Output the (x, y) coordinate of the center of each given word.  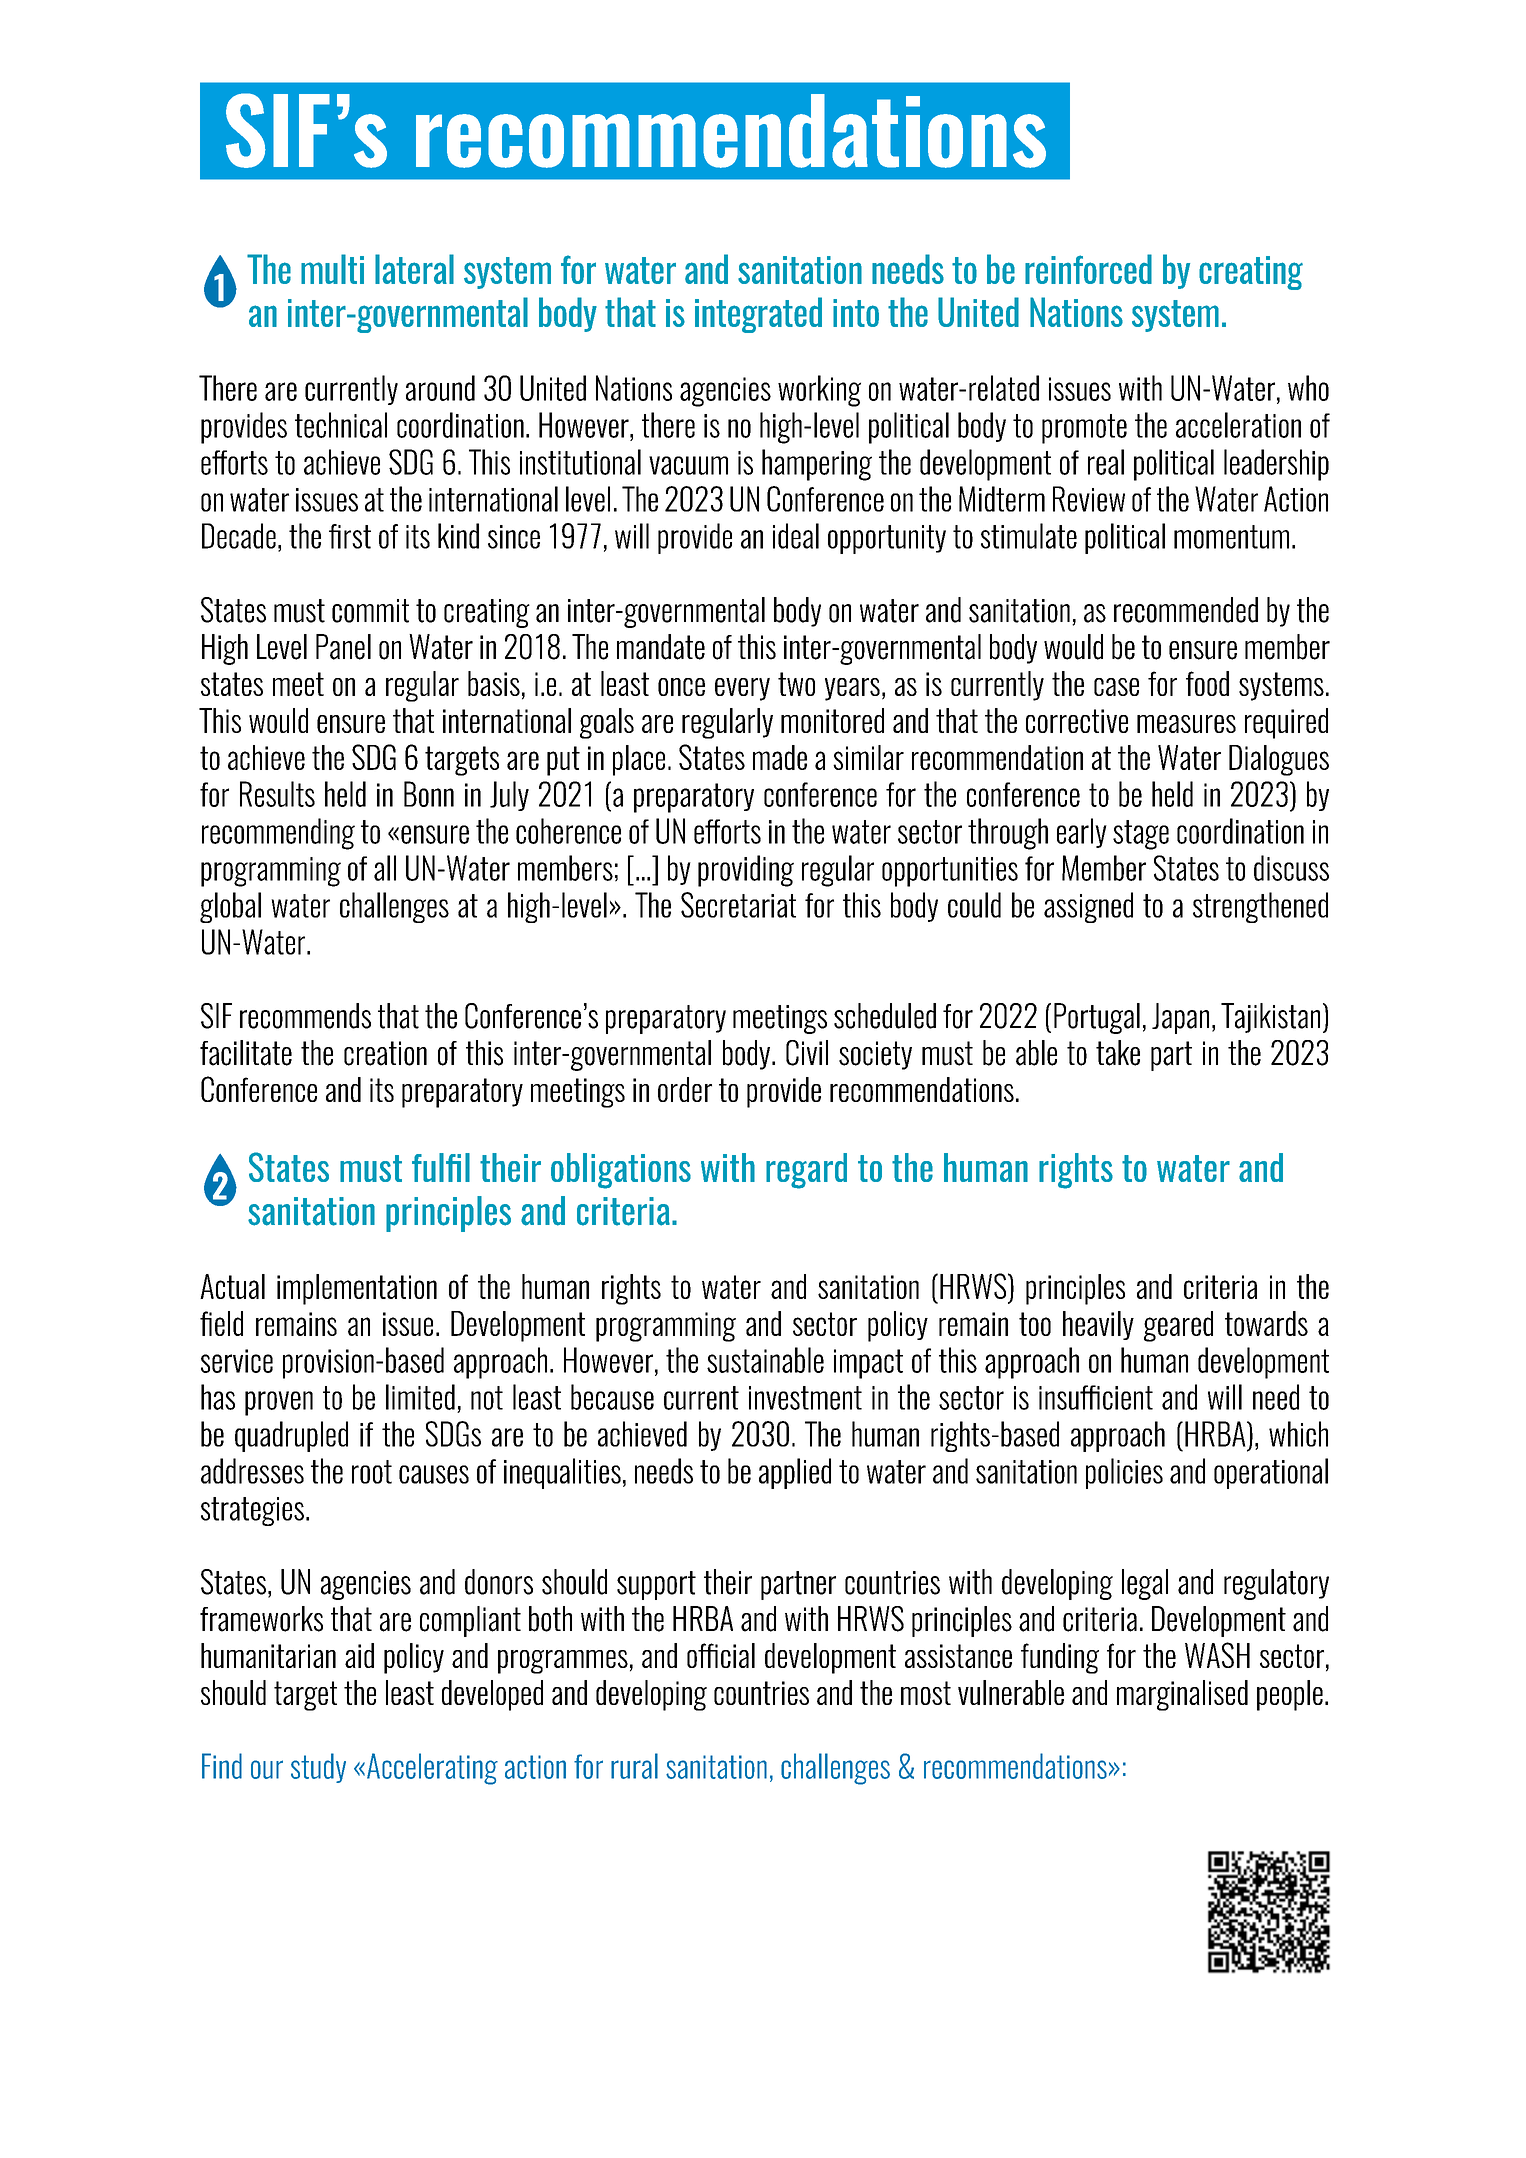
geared (1178, 1326)
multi (332, 269)
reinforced (1088, 269)
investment (805, 1398)
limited (420, 1397)
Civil (807, 1053)
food (1207, 683)
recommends (305, 1016)
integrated (758, 315)
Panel (343, 647)
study (318, 1768)
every (742, 689)
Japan (1180, 1018)
